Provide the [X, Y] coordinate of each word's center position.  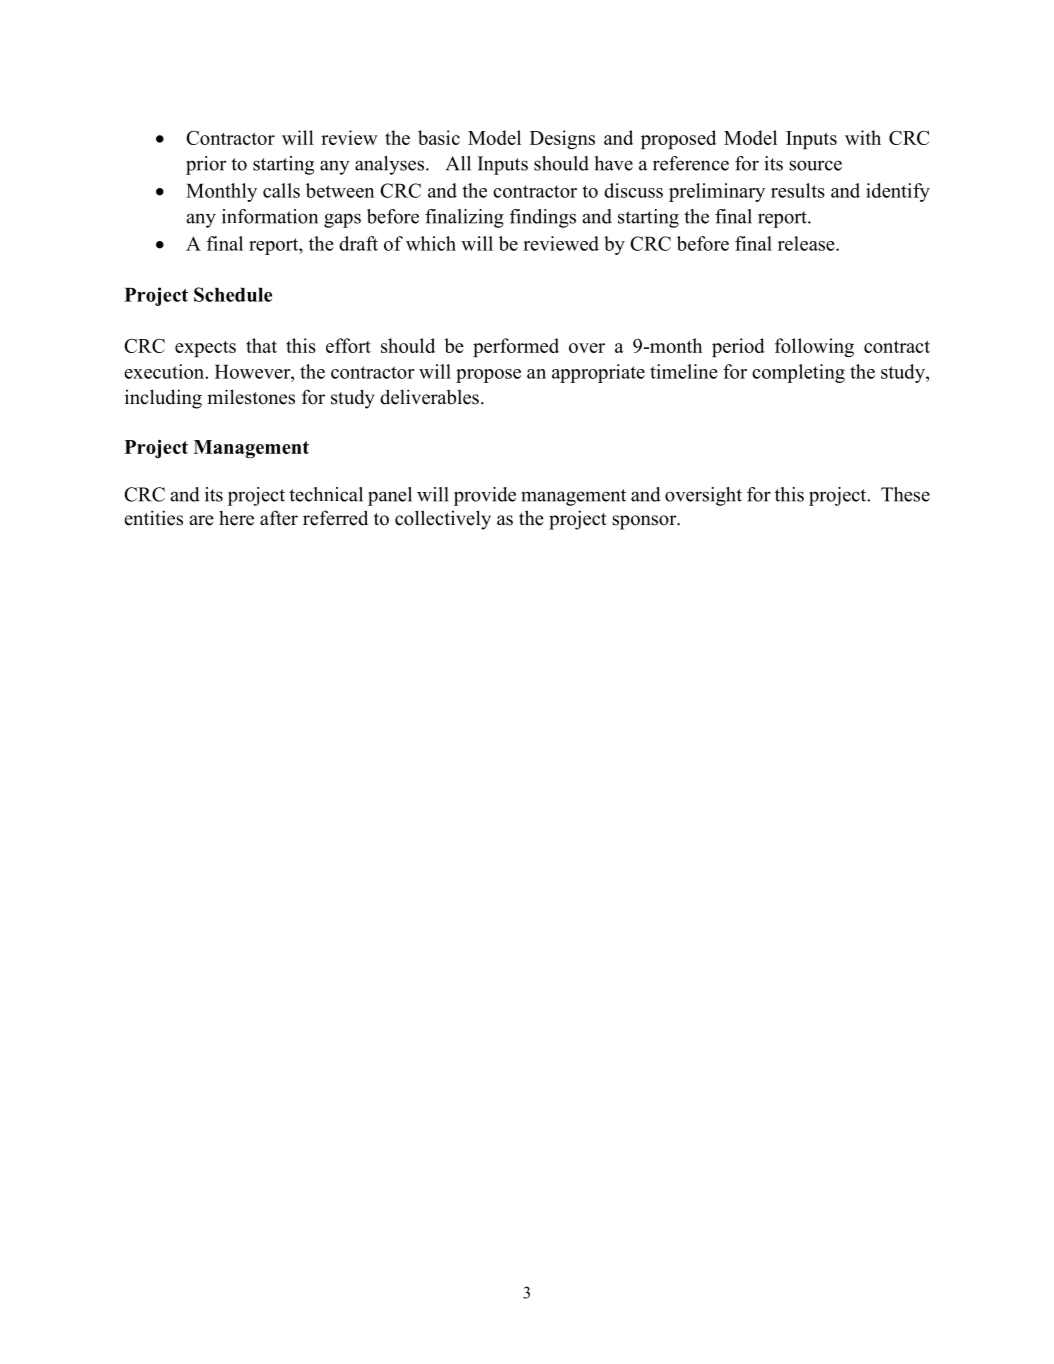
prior [206, 165]
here [236, 518]
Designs [562, 139]
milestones [251, 397]
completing [798, 373]
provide [485, 496]
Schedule [233, 294]
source [815, 165]
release [807, 243]
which [431, 243]
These [905, 494]
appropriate [598, 373]
